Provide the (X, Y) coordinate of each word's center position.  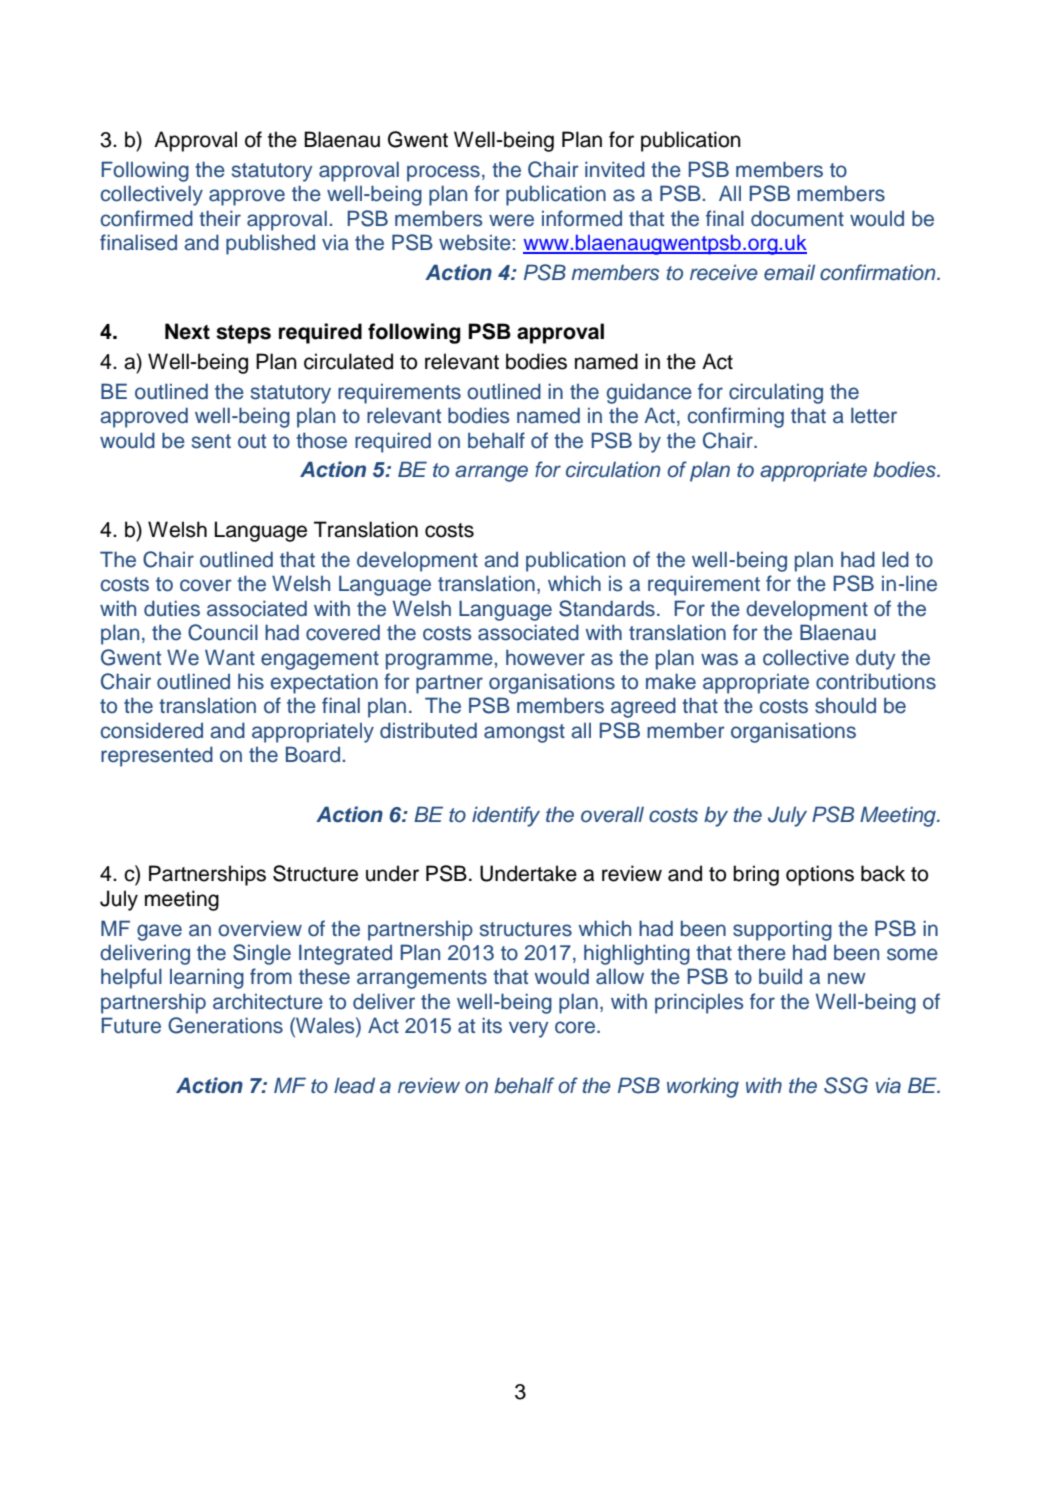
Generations (225, 1025)
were (511, 220)
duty (875, 660)
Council (223, 632)
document (797, 218)
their (220, 218)
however (545, 657)
